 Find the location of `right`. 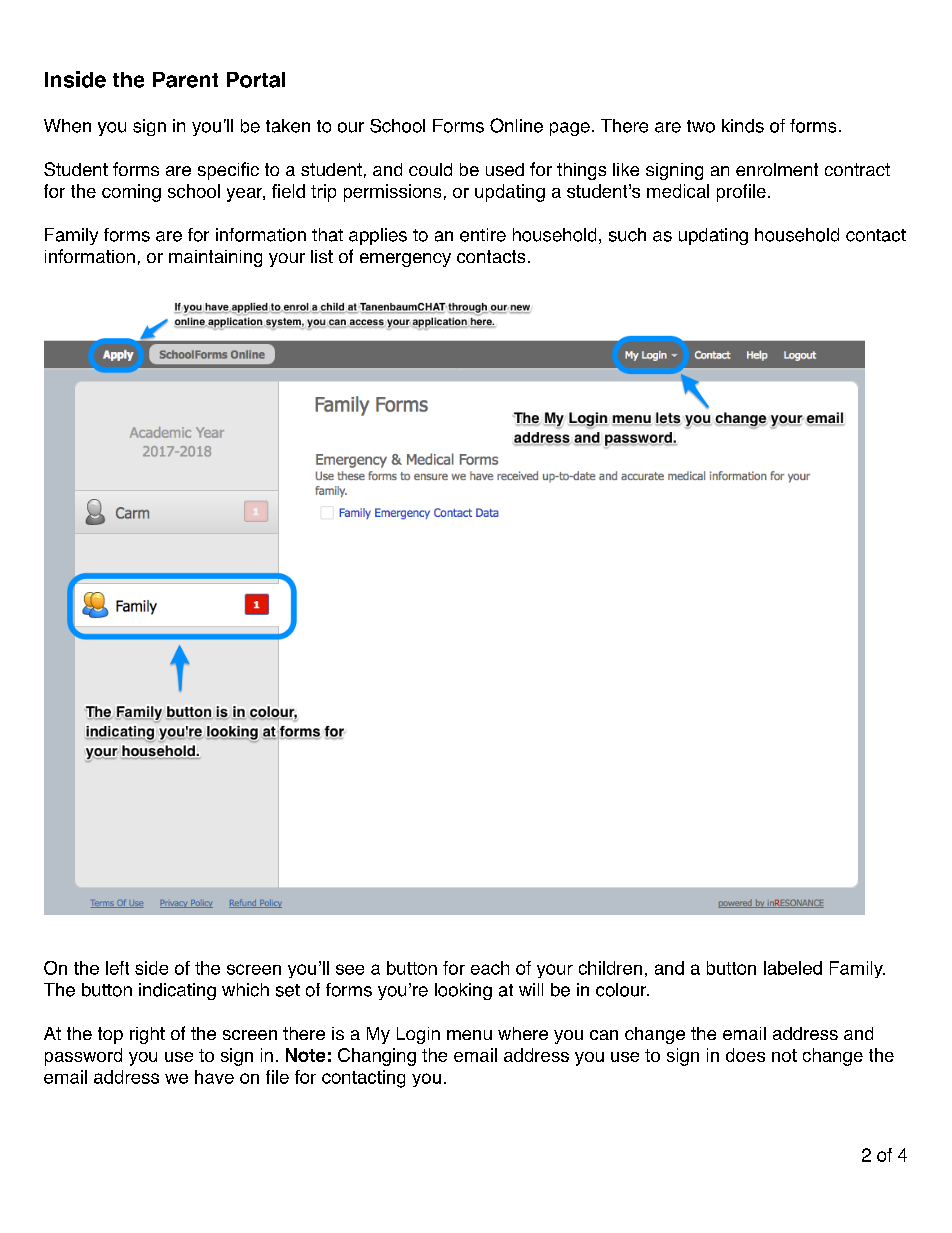

right is located at coordinates (147, 1035).
